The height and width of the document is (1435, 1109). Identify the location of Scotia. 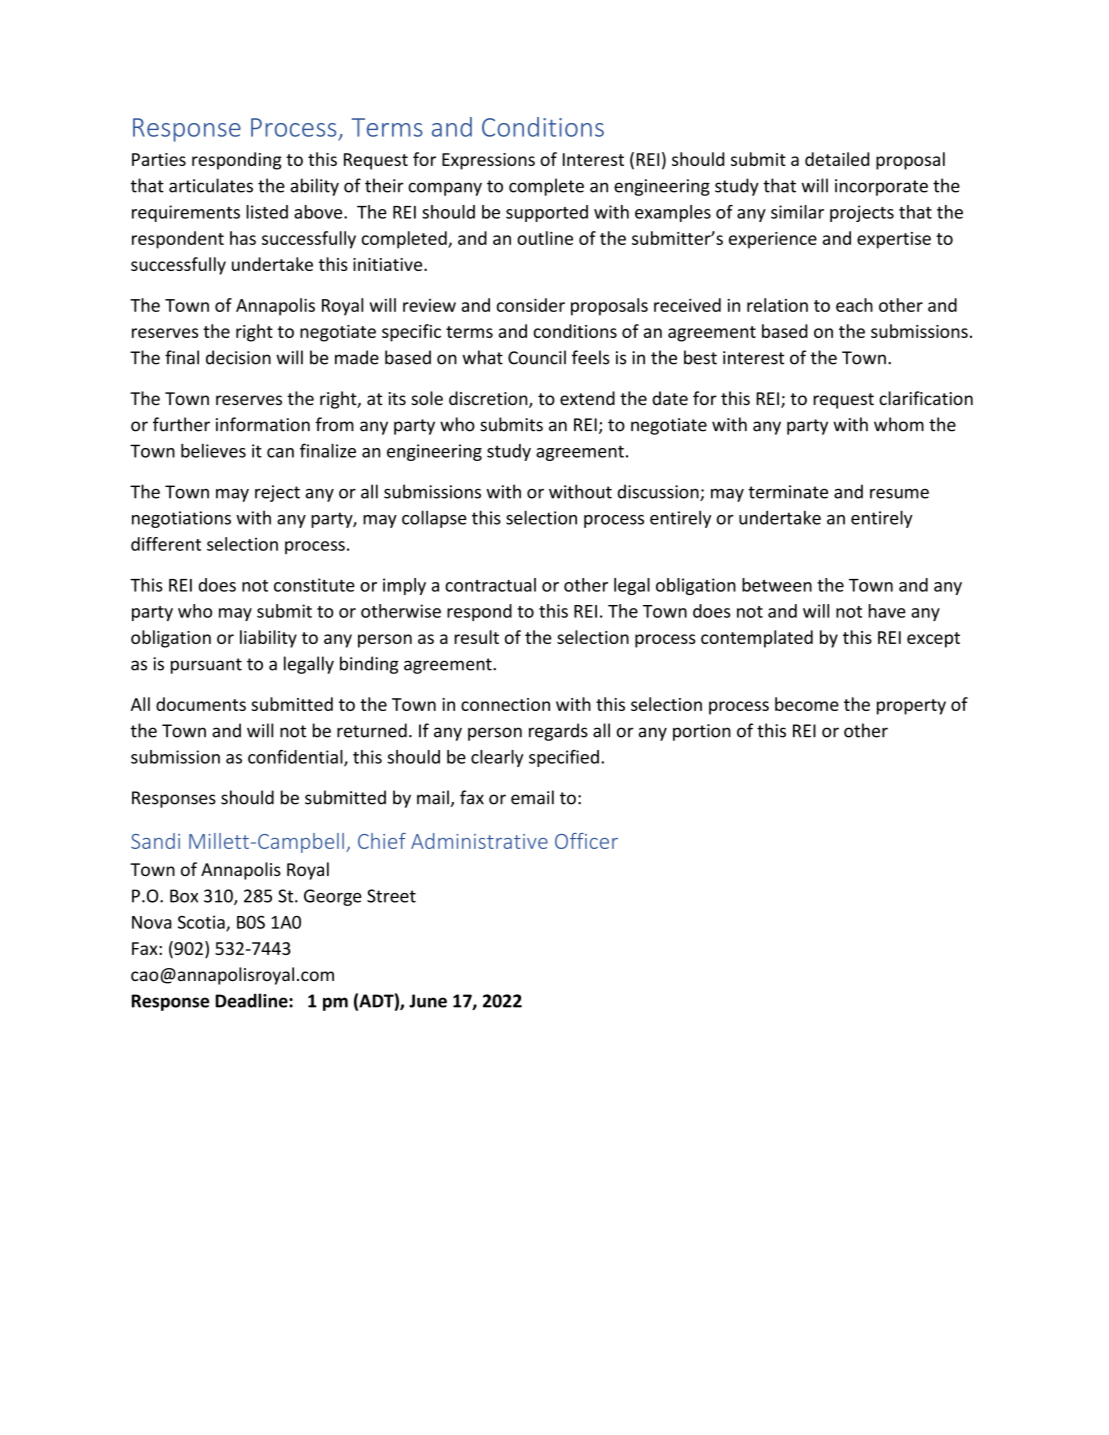
(202, 923).
